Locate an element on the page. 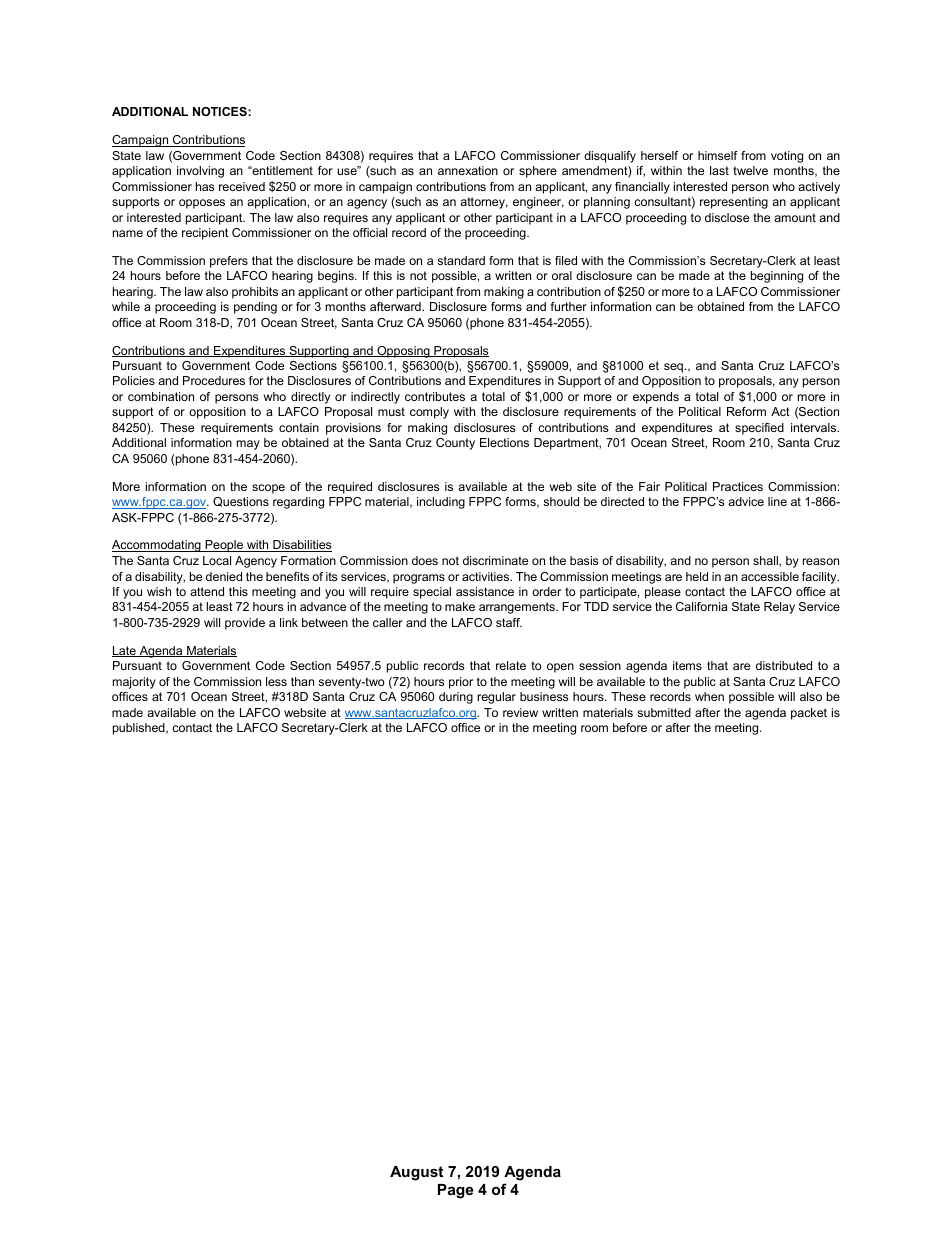  provide is located at coordinates (245, 624).
